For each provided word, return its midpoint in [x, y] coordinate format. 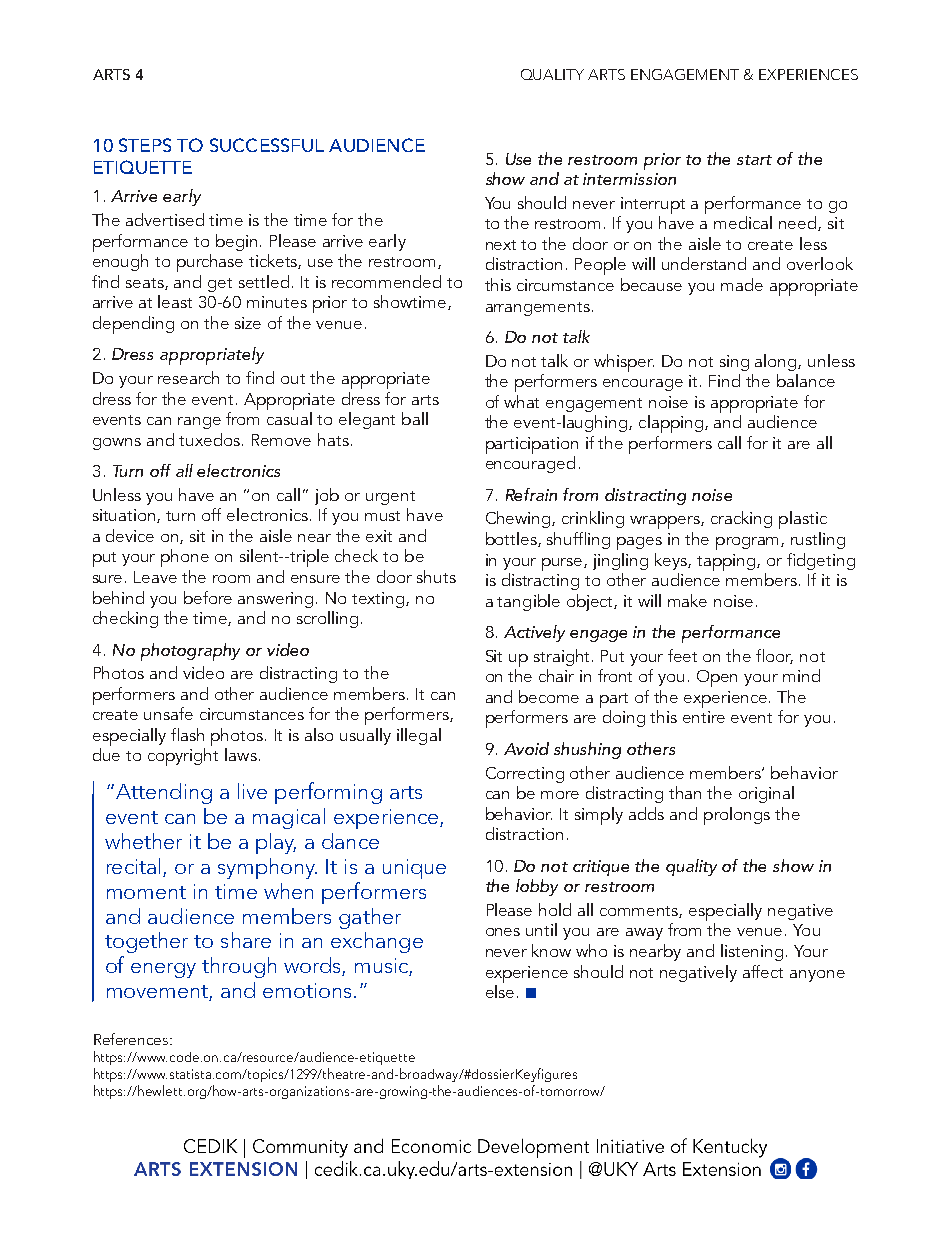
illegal [419, 736]
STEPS [145, 145]
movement [158, 993]
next [501, 245]
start [754, 160]
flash [187, 734]
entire [704, 717]
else [500, 991]
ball [415, 418]
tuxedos [211, 439]
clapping [672, 424]
